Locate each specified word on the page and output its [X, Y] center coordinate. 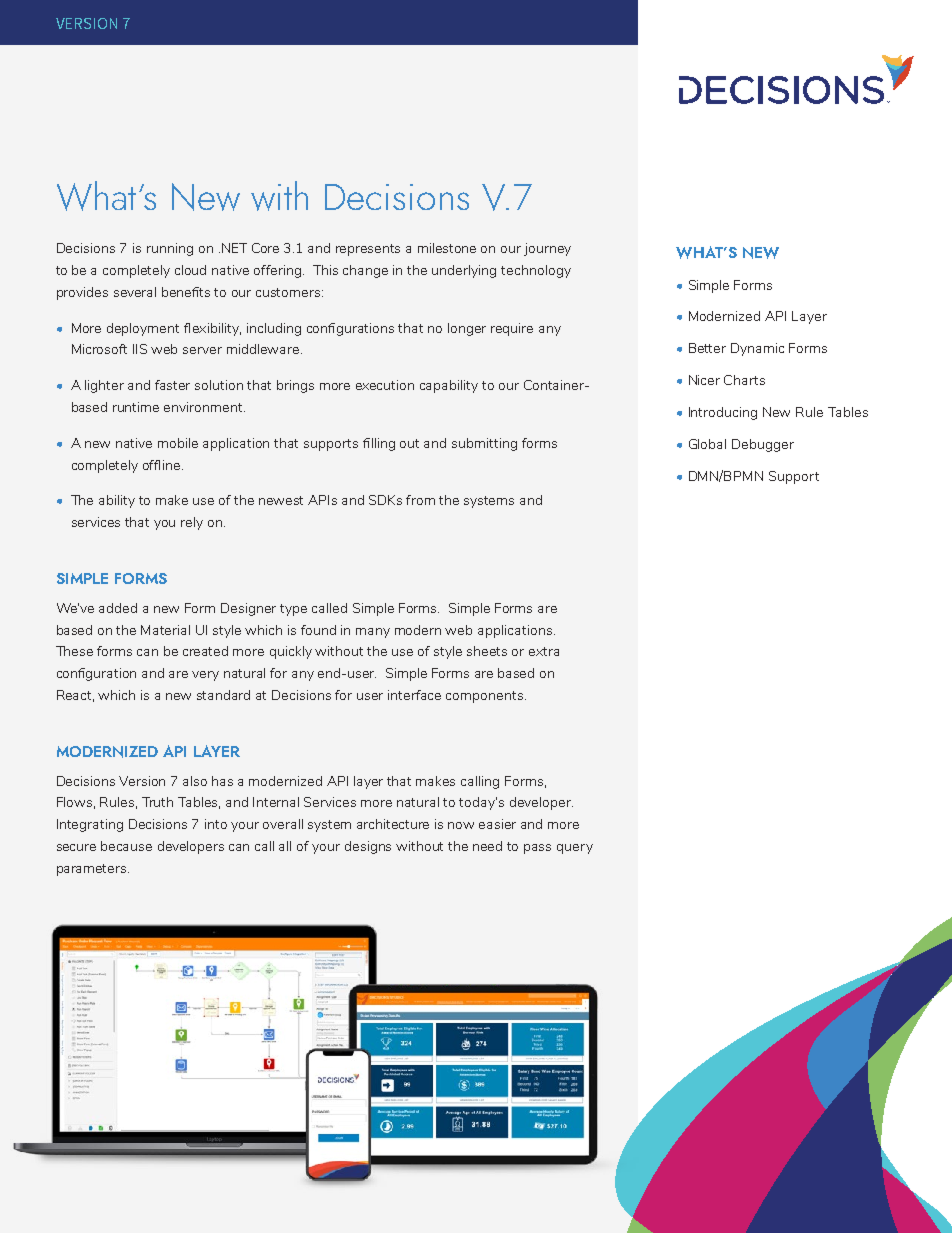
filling [379, 444]
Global [707, 444]
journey [547, 249]
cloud [190, 270]
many [373, 633]
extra [544, 651]
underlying [464, 271]
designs [368, 847]
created [205, 651]
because [126, 846]
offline [163, 465]
